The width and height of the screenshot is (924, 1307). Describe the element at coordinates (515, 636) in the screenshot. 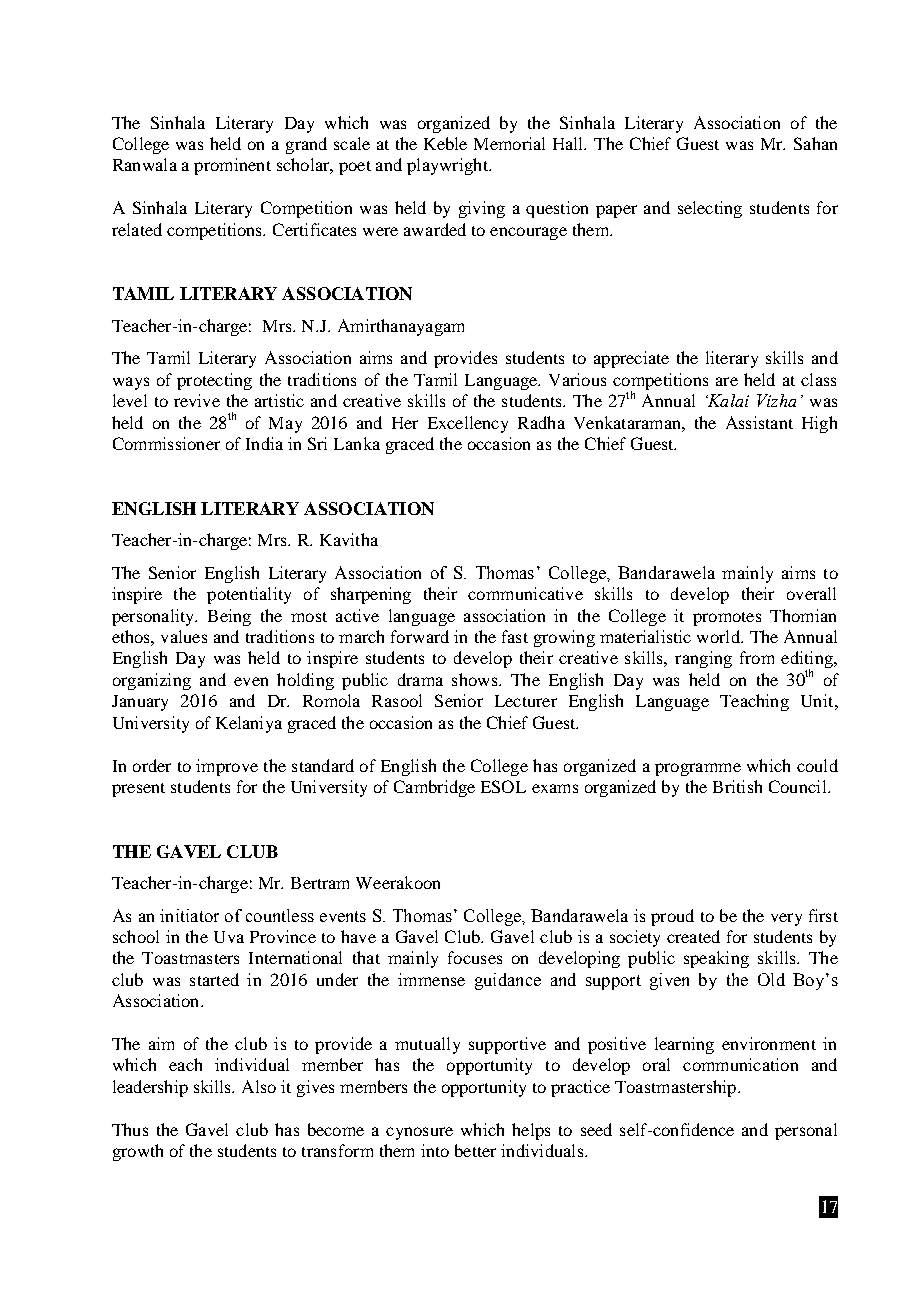

I see `fast` at that location.
